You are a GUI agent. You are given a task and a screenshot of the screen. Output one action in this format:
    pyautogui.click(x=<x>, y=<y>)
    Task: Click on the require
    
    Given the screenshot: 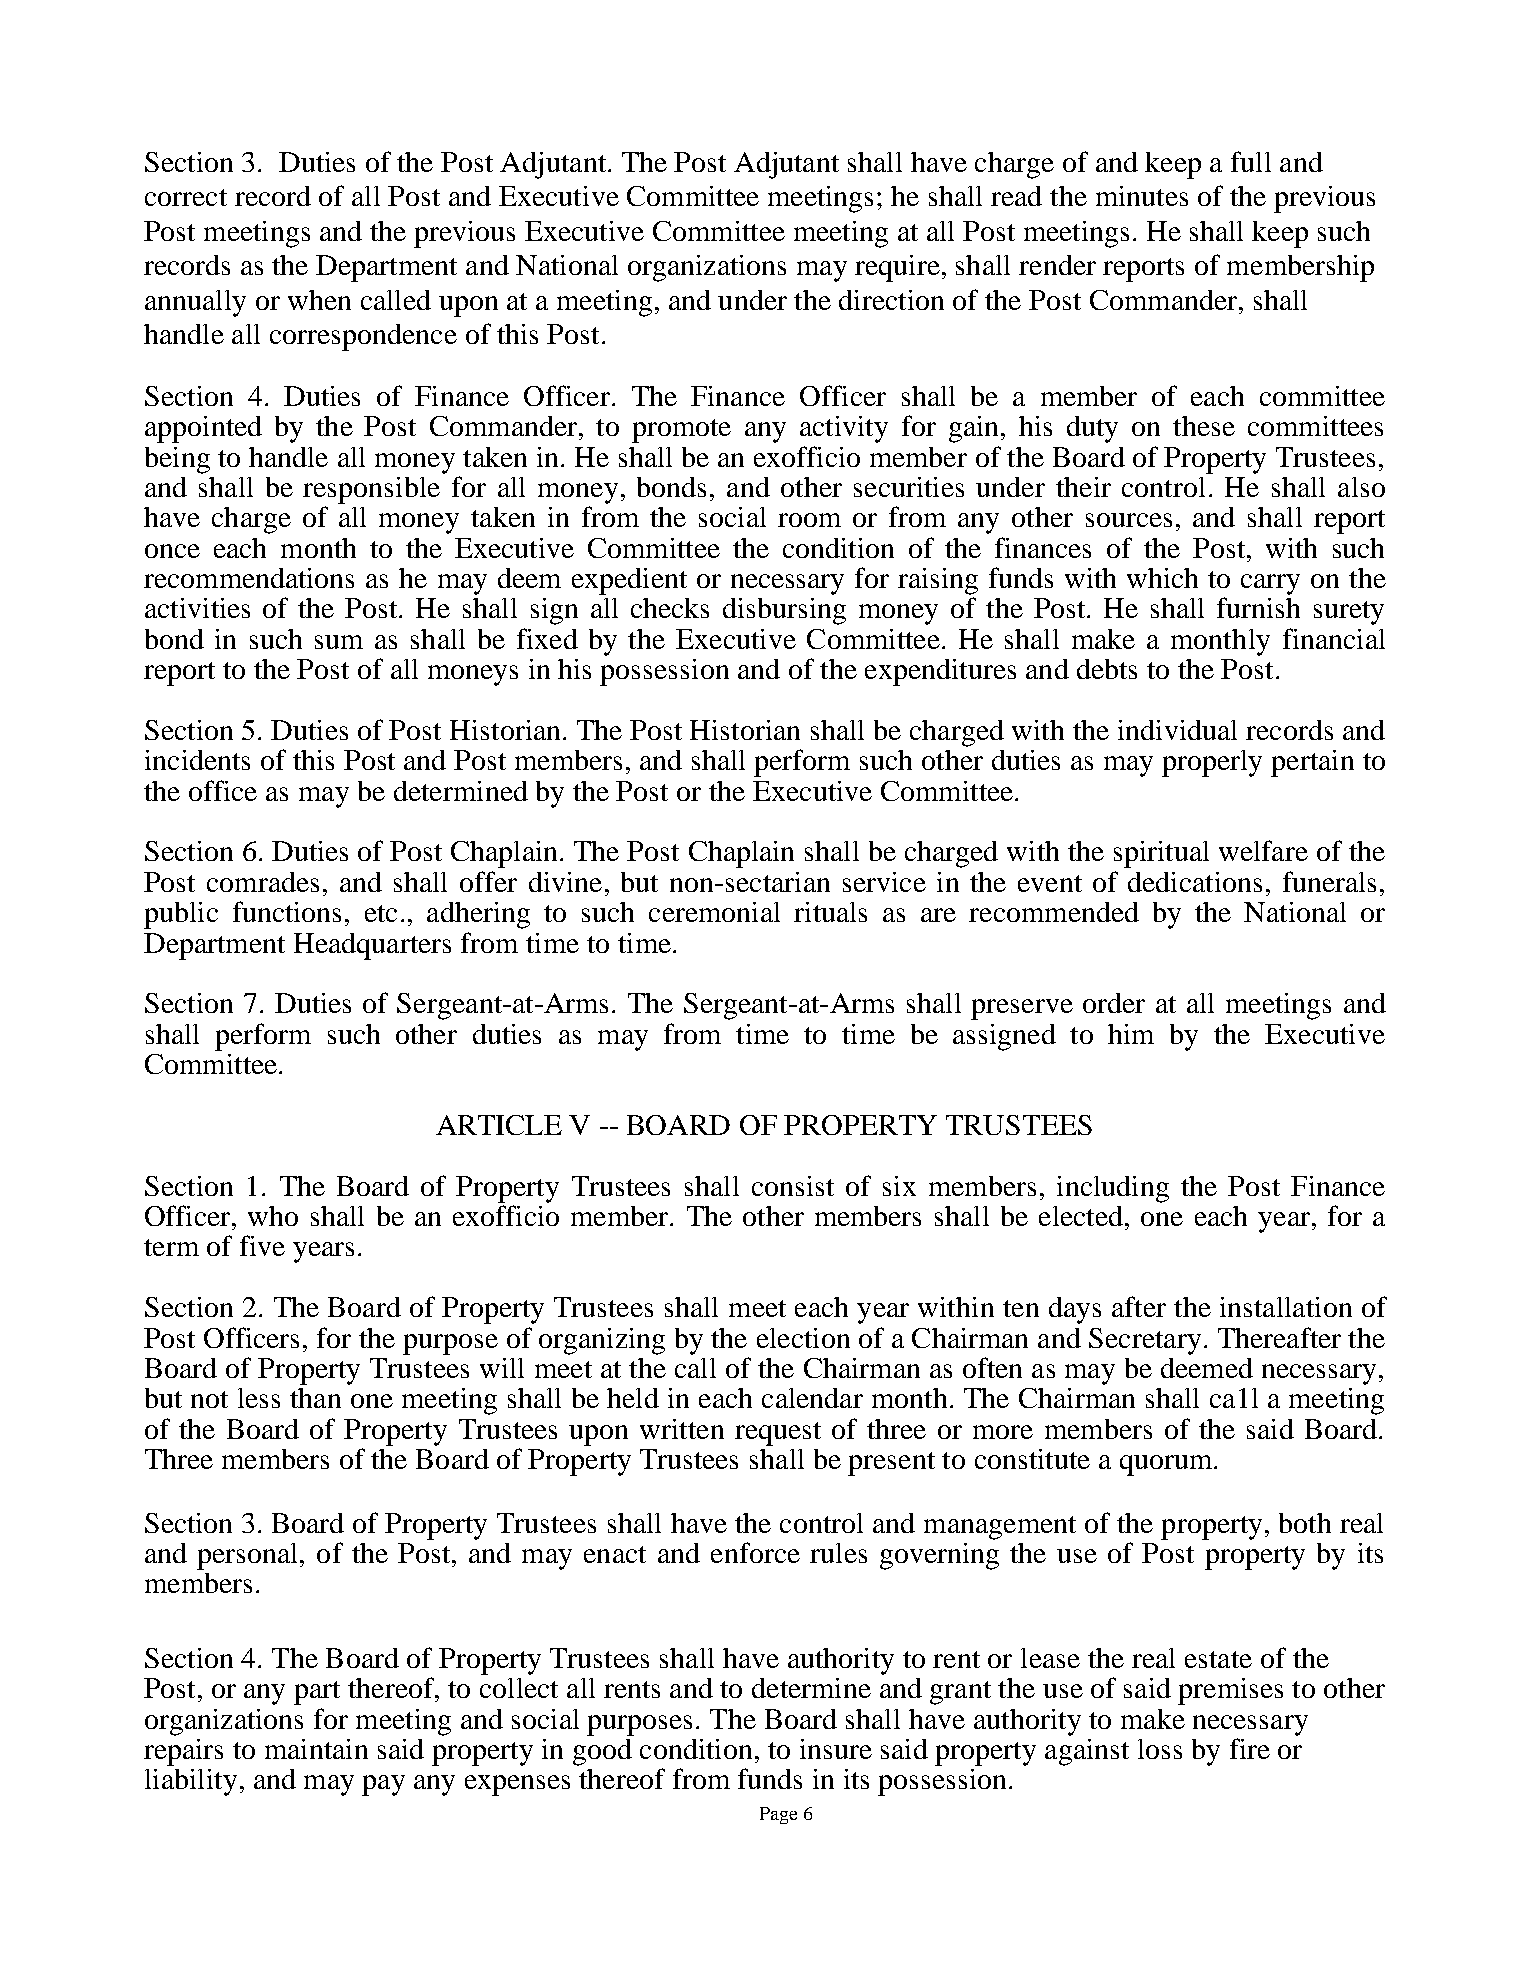 What is the action you would take?
    pyautogui.click(x=897, y=268)
